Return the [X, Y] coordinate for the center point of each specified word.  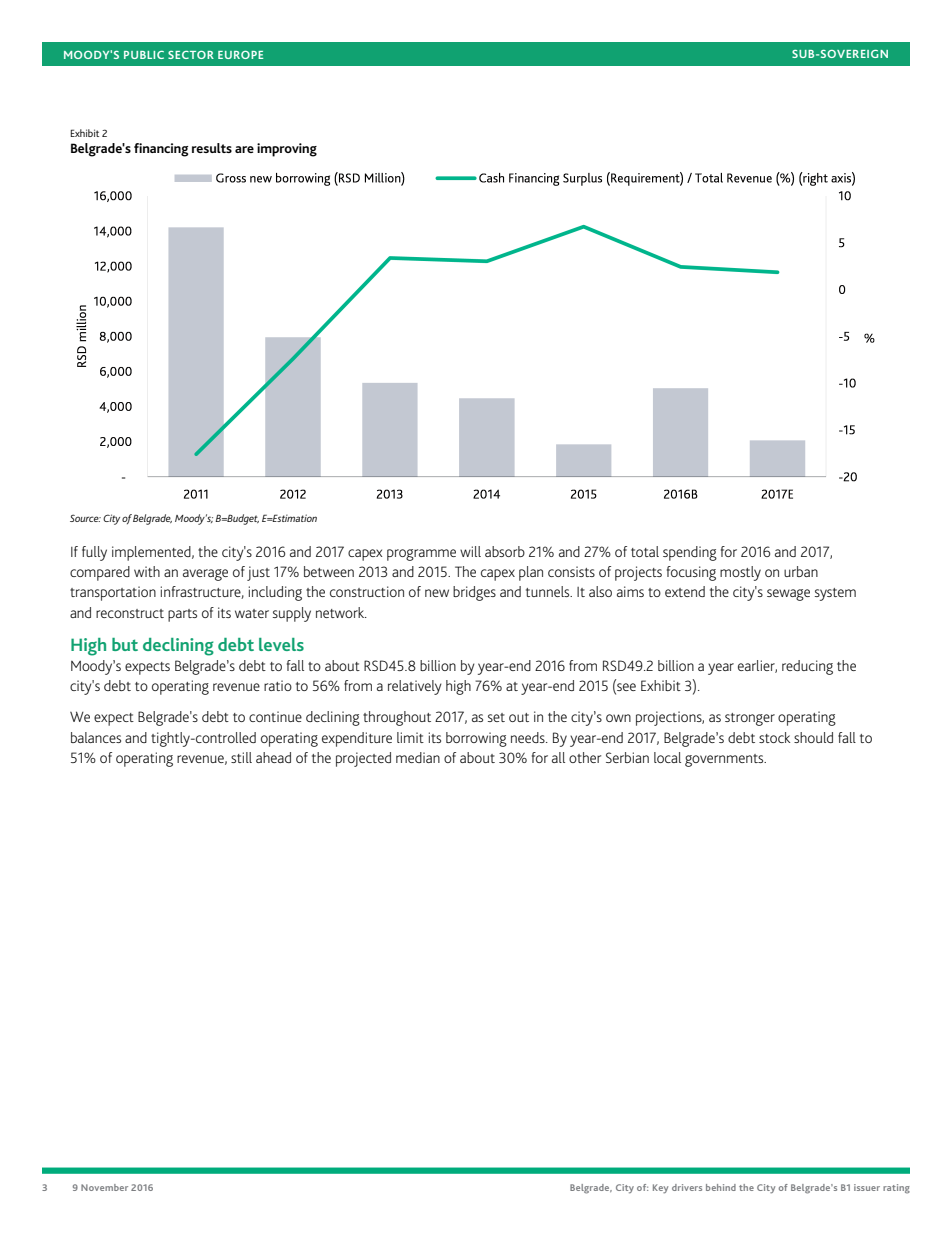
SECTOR [191, 55]
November [104, 1187]
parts [182, 615]
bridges [474, 593]
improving [287, 150]
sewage [788, 595]
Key [660, 1189]
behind [721, 1187]
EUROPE [240, 55]
